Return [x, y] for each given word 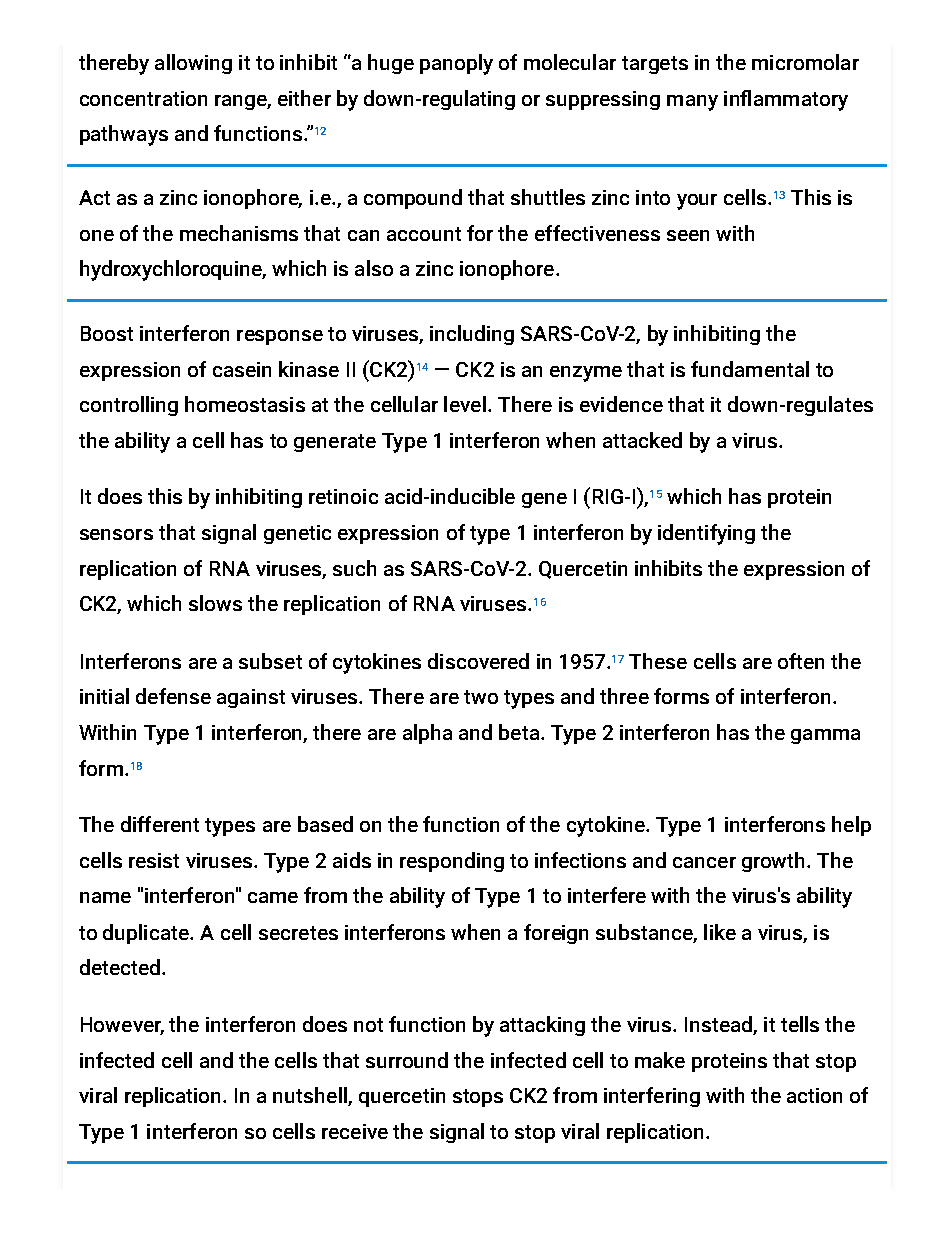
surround [407, 1060]
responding [452, 862]
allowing [193, 64]
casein [242, 369]
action [814, 1095]
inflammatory [786, 100]
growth [775, 862]
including [472, 335]
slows [215, 603]
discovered [478, 661]
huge [391, 64]
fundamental [750, 369]
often [801, 661]
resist [154, 860]
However [122, 1025]
